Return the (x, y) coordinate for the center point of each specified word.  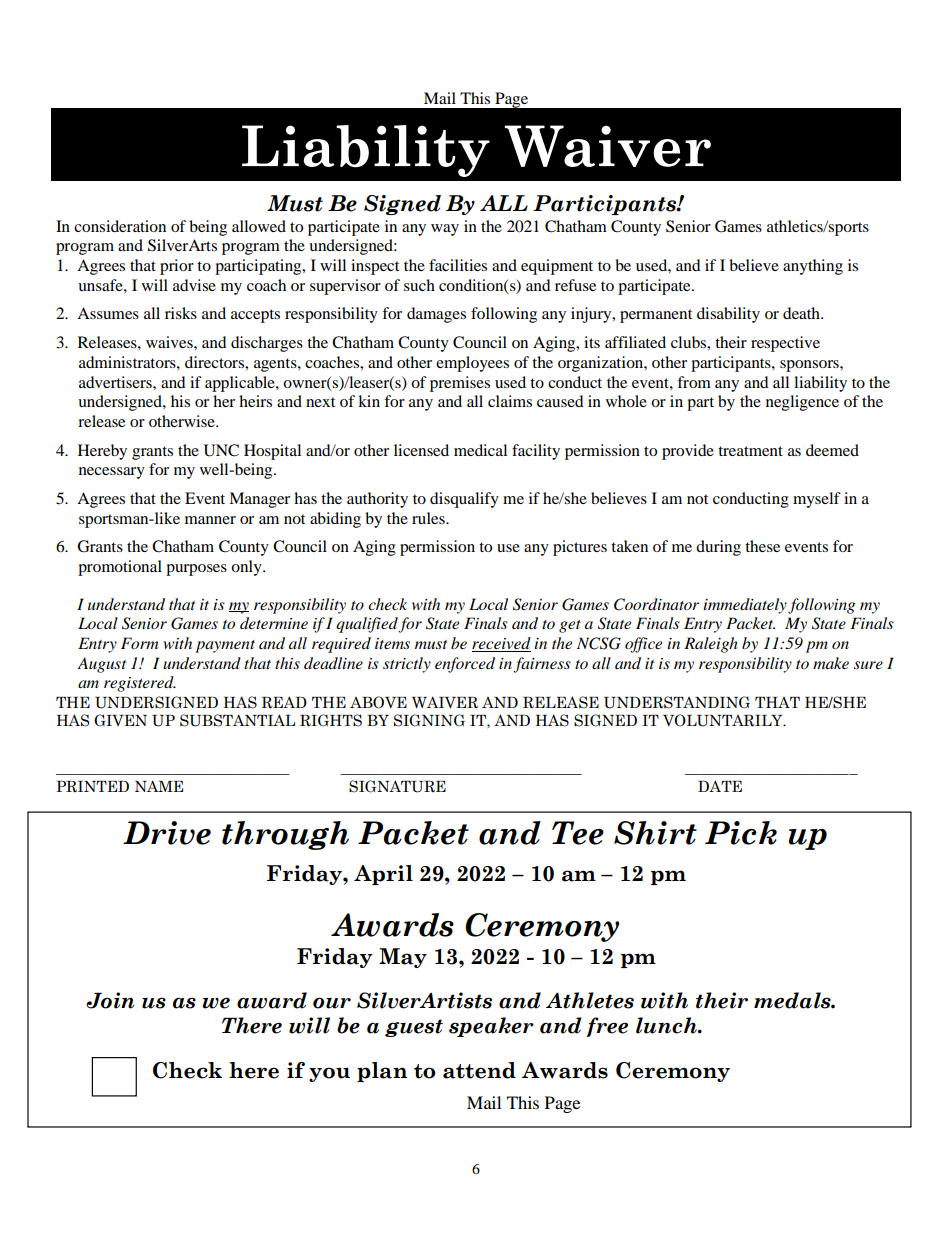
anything (813, 267)
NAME (159, 786)
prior (177, 267)
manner (210, 520)
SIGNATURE (397, 786)
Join (110, 1000)
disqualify (464, 500)
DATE (720, 786)
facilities (458, 265)
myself (817, 500)
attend (479, 1070)
